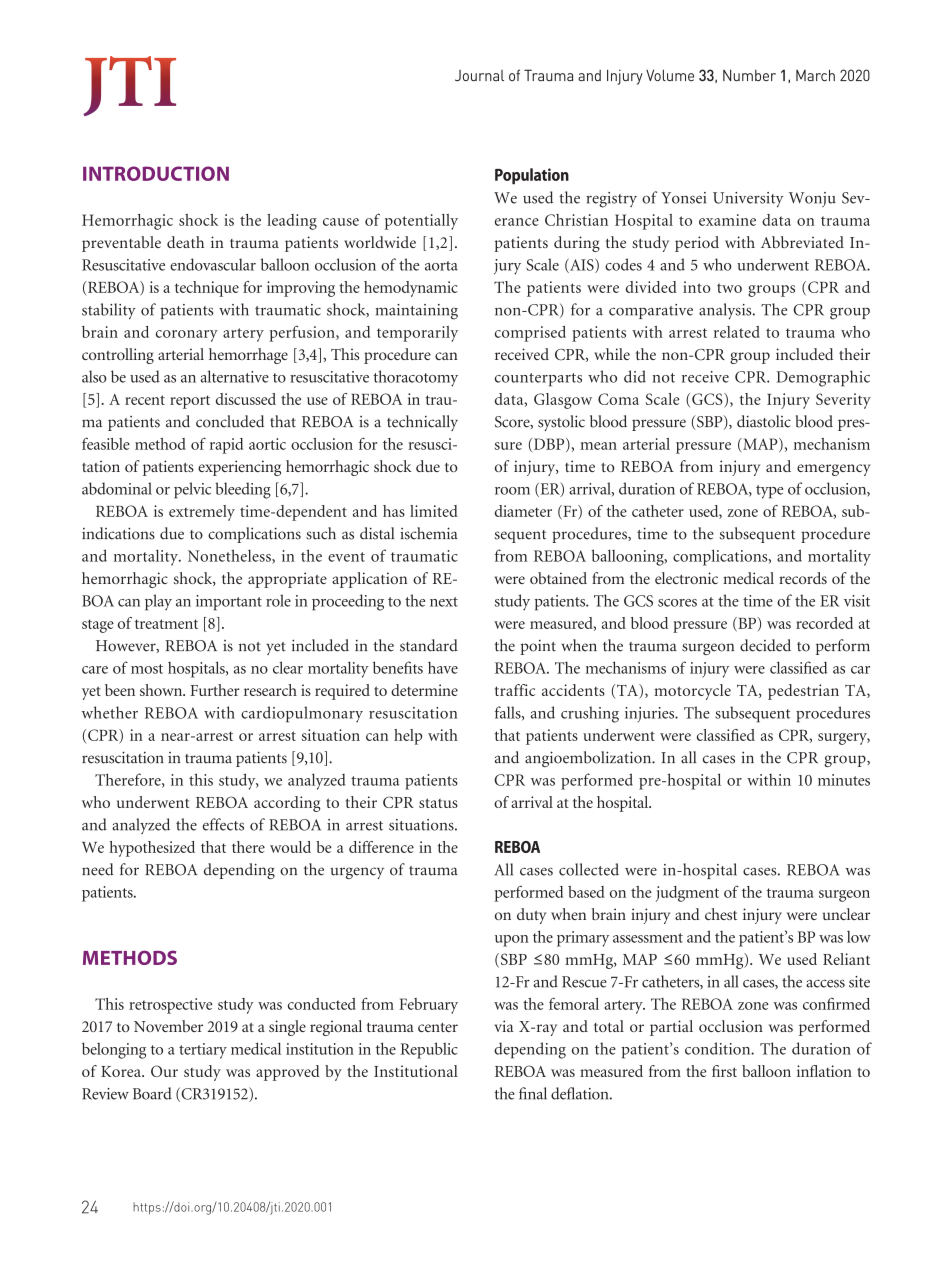 The height and width of the page is (1270, 952). I want to click on Journal, so click(479, 75).
